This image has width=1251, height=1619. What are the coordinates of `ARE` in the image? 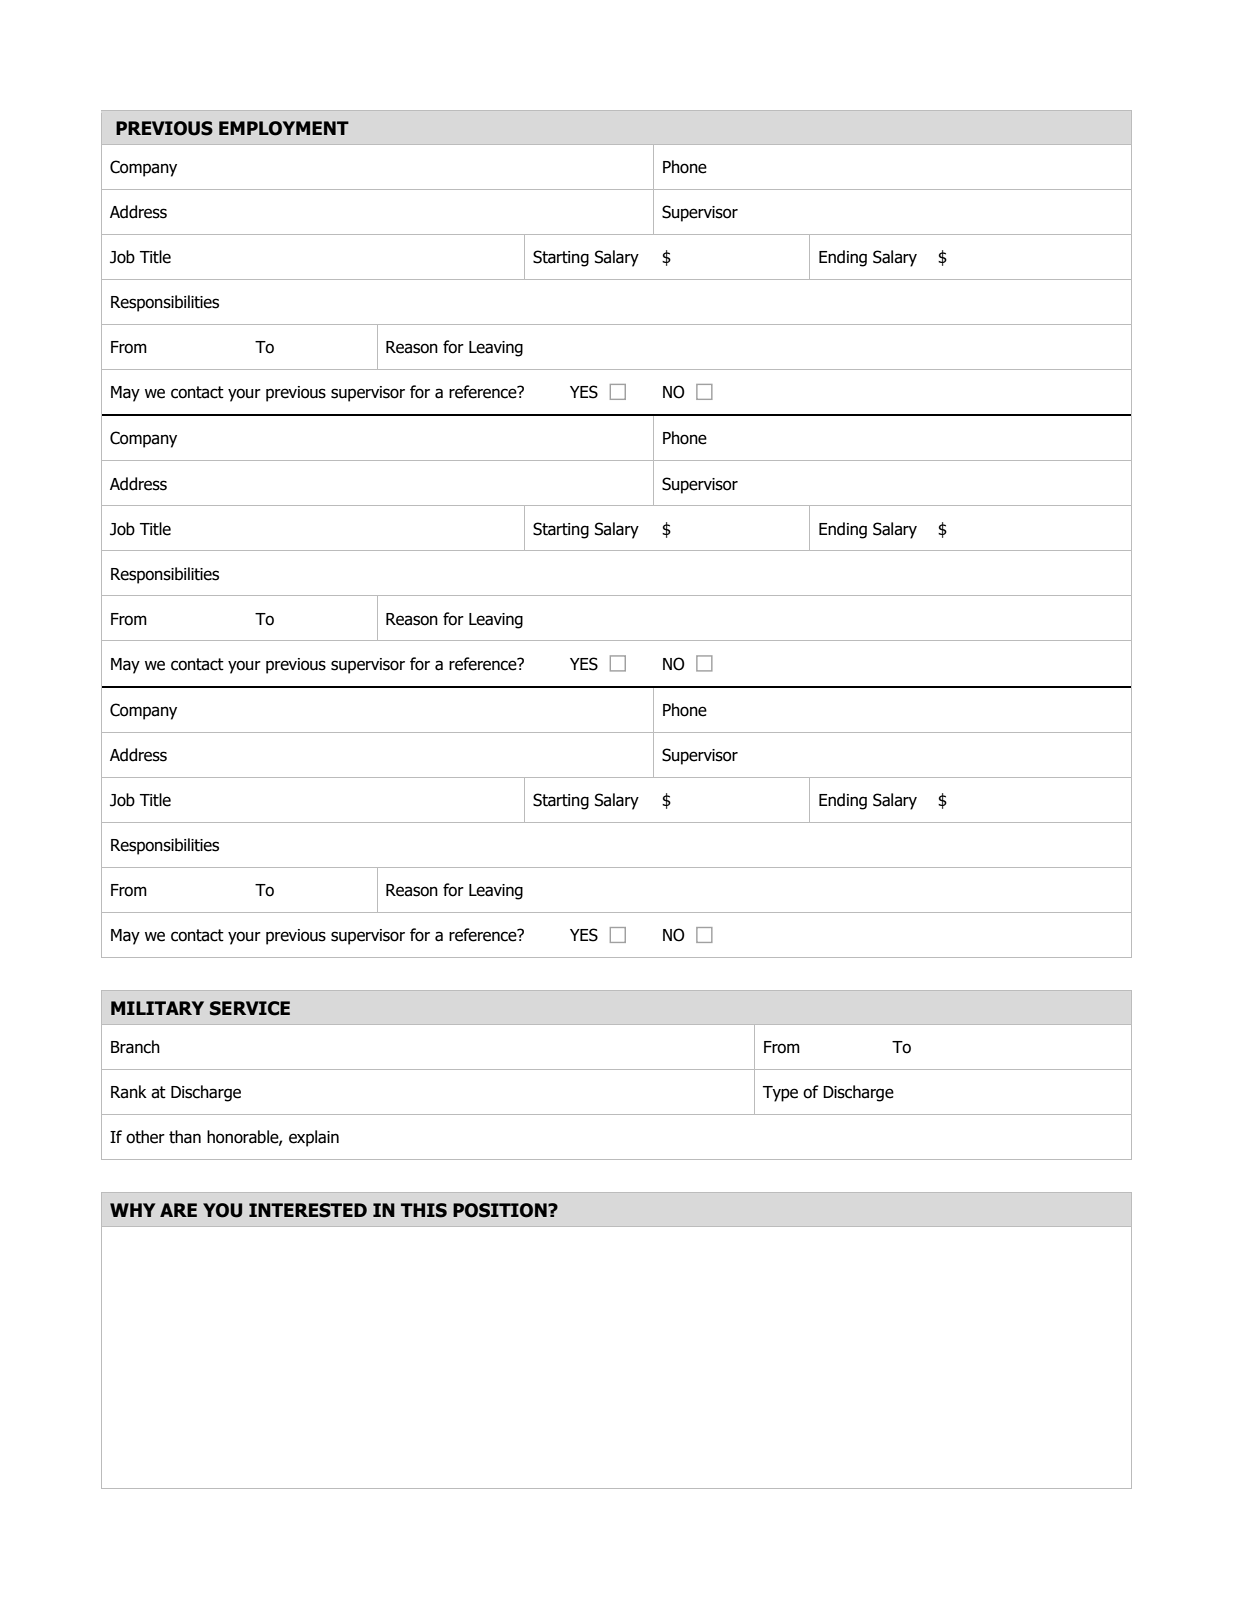 It's located at (178, 1210).
